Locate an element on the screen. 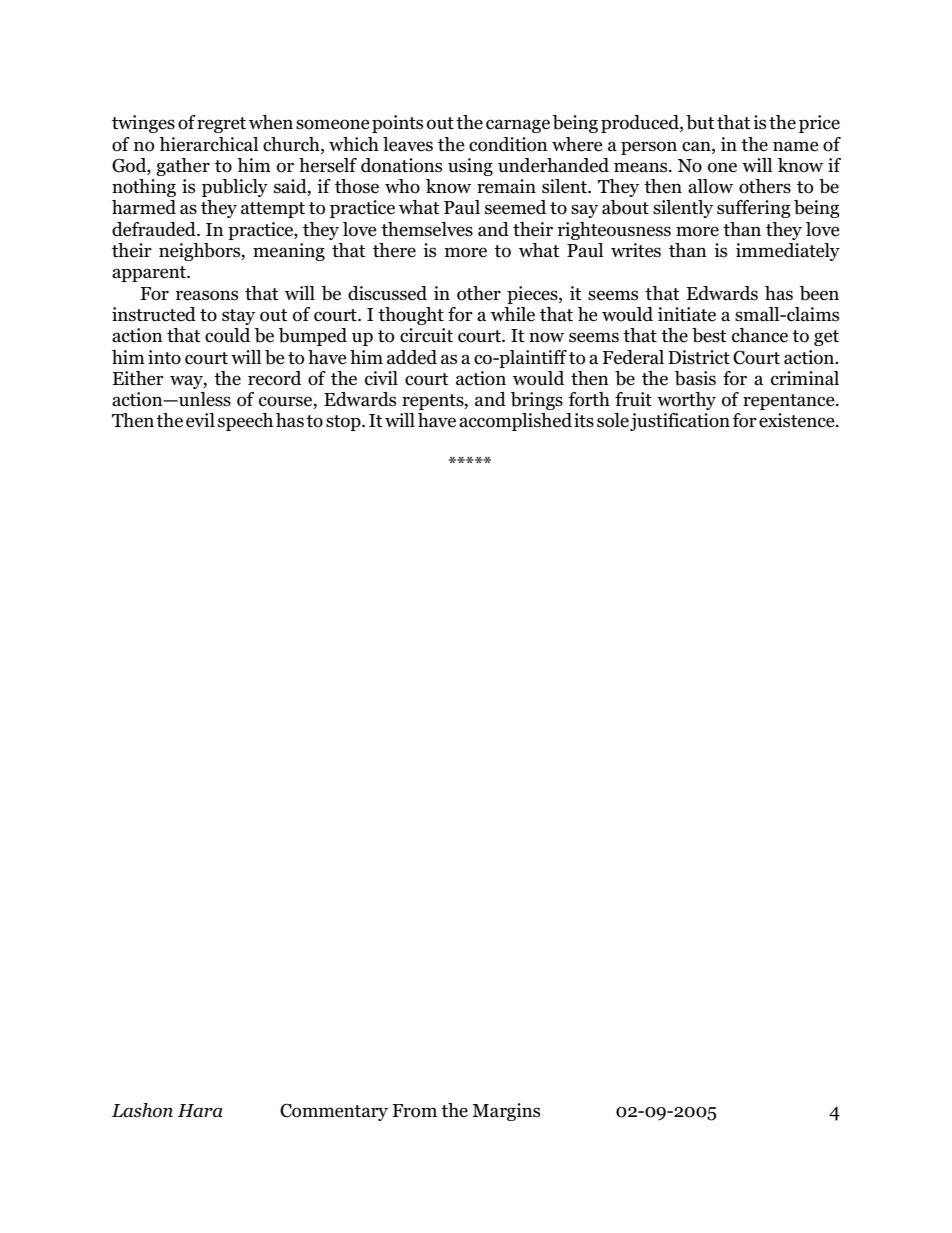 The image size is (952, 1233). Lashon is located at coordinates (142, 1110).
